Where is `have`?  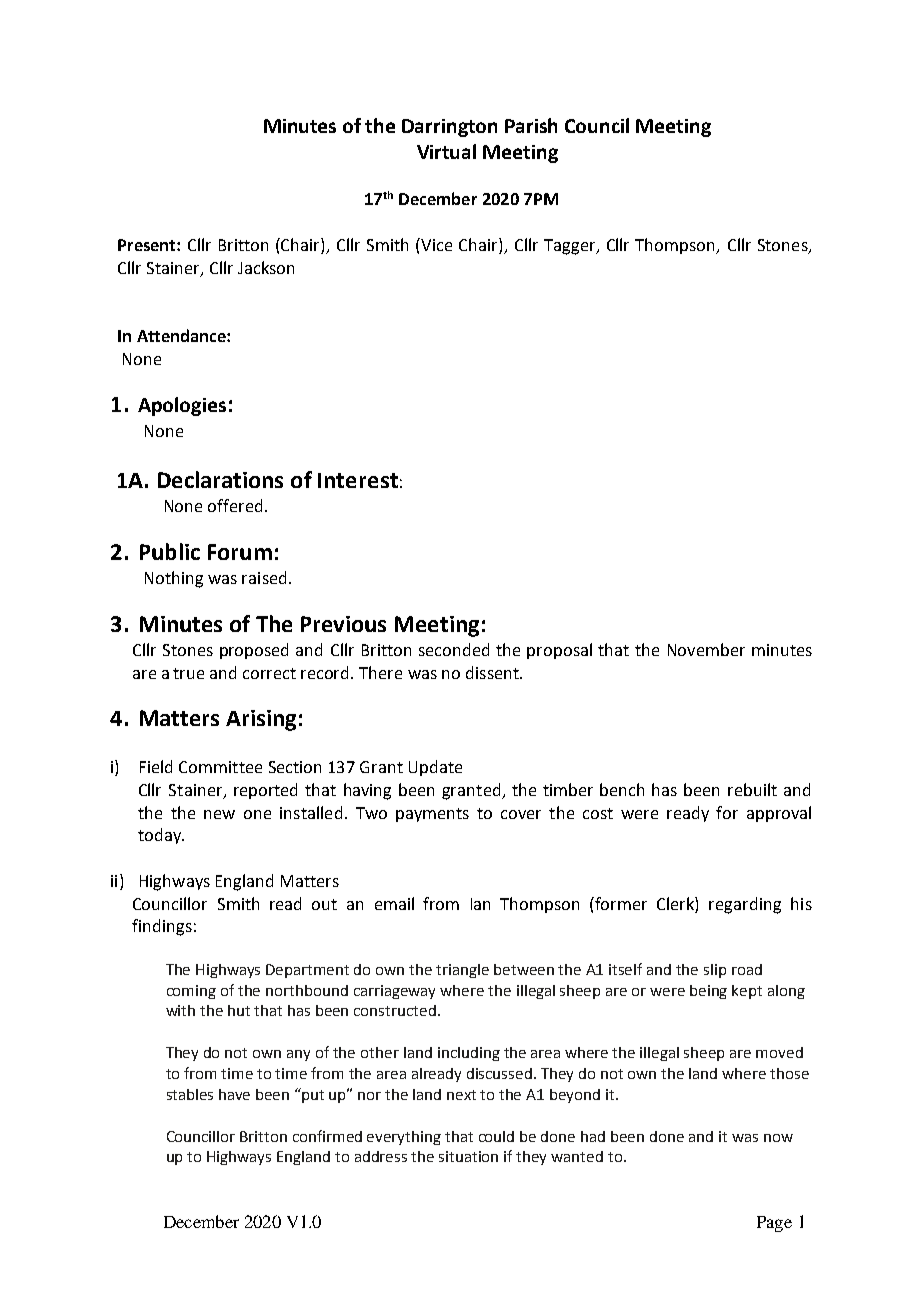 have is located at coordinates (234, 1094).
